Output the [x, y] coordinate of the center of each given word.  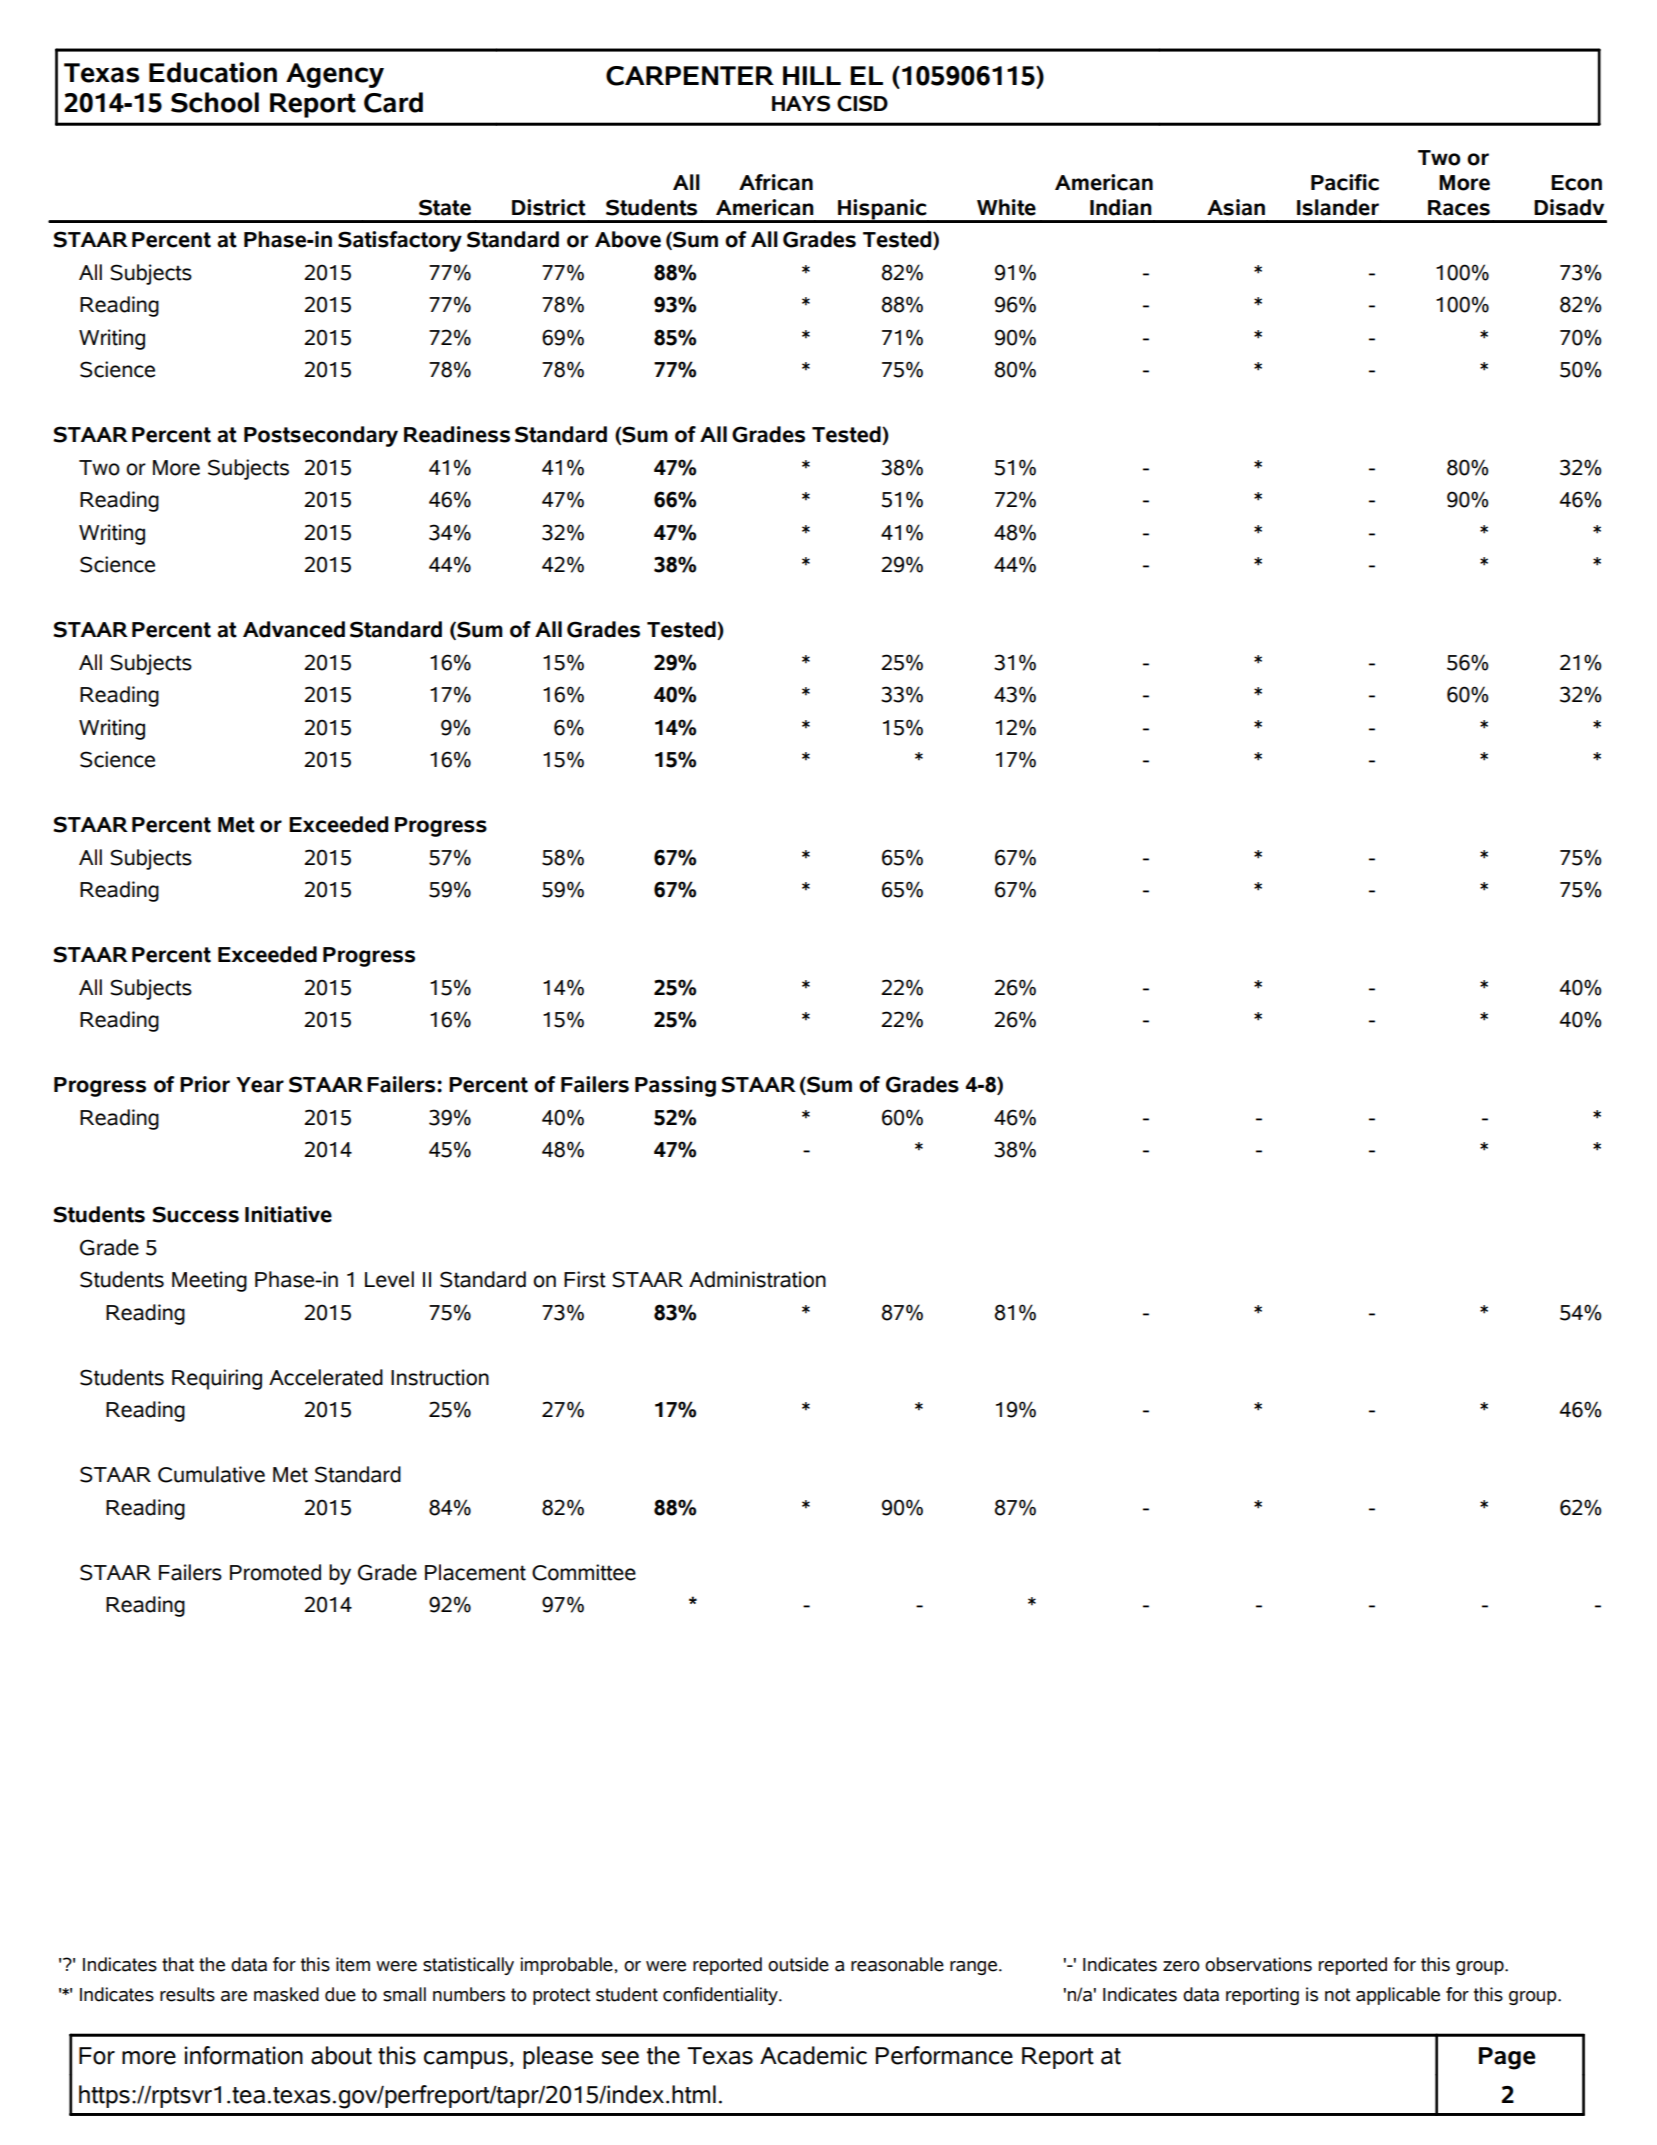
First [585, 1279]
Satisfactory [400, 241]
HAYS [801, 103]
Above [628, 239]
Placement [475, 1572]
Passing [675, 1086]
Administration [757, 1279]
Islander [1338, 207]
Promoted [275, 1572]
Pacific [1345, 182]
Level [389, 1279]
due [340, 1994]
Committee [584, 1572]
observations [1258, 1964]
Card [393, 102]
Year [260, 1085]
